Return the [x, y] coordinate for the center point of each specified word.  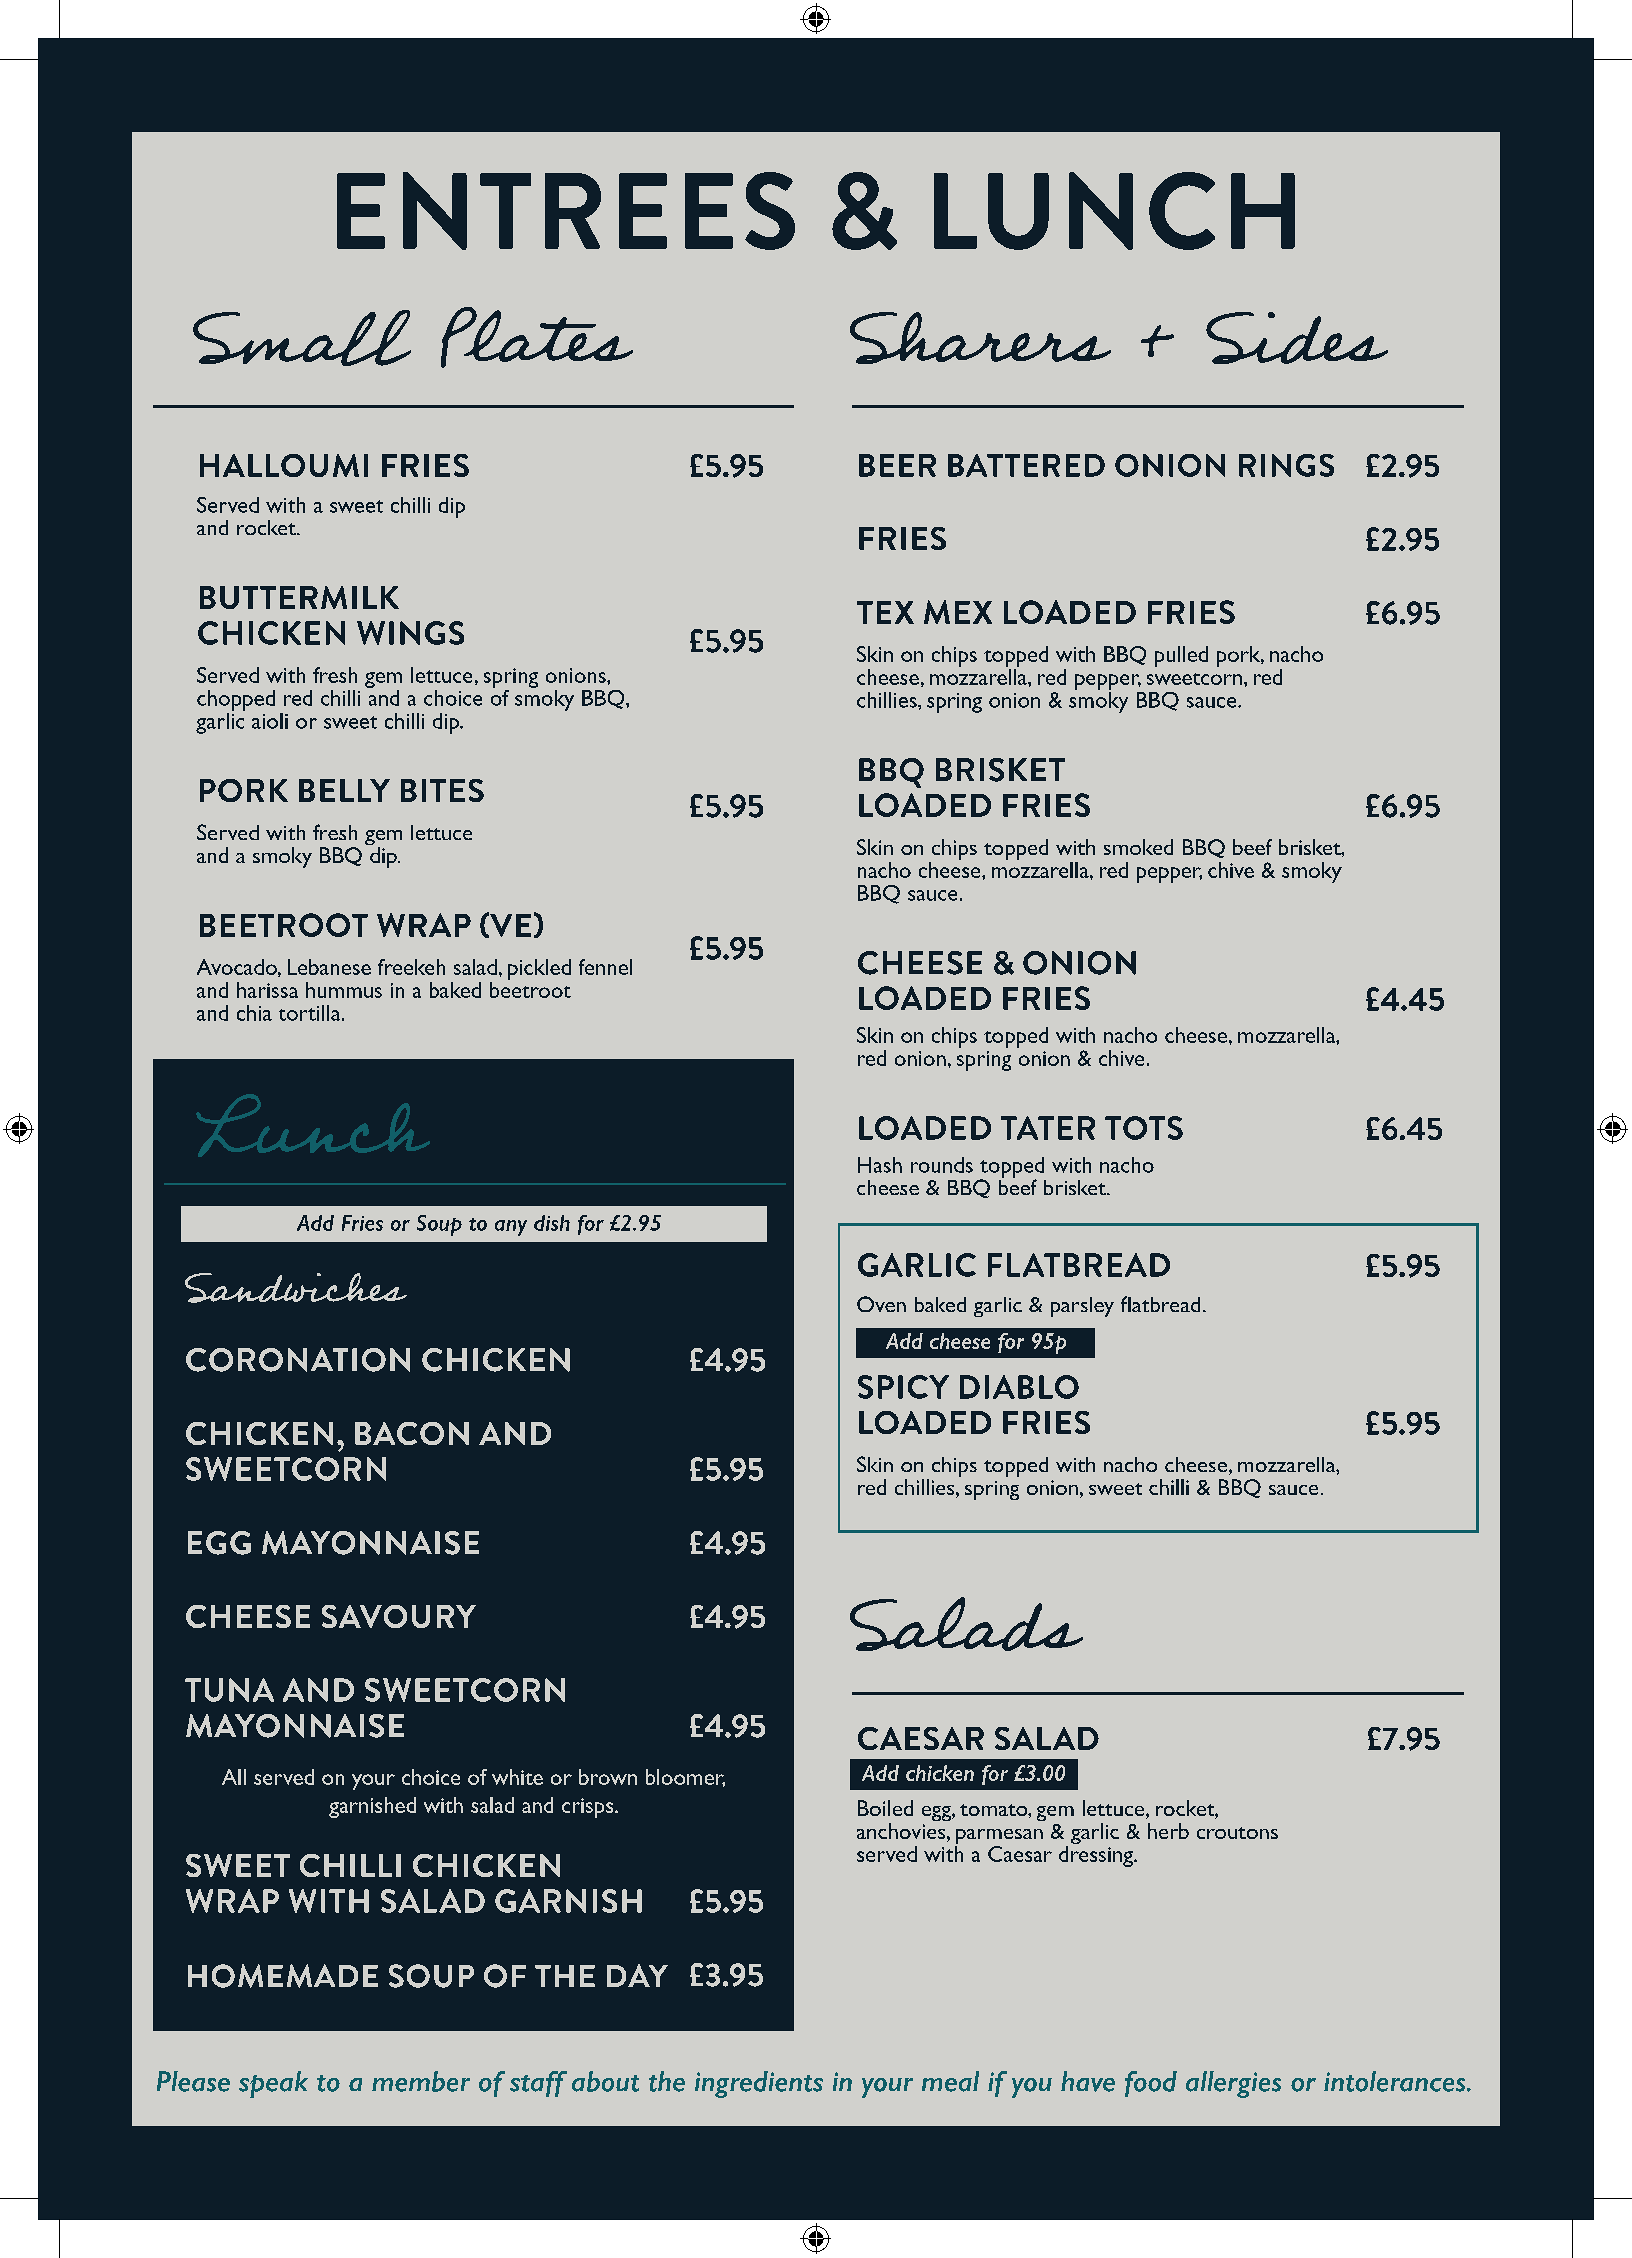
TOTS [1144, 1128]
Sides [1297, 338]
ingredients [759, 2084]
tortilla [311, 1013]
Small [302, 338]
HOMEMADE [283, 1976]
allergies [1233, 2084]
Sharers [980, 338]
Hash [880, 1165]
